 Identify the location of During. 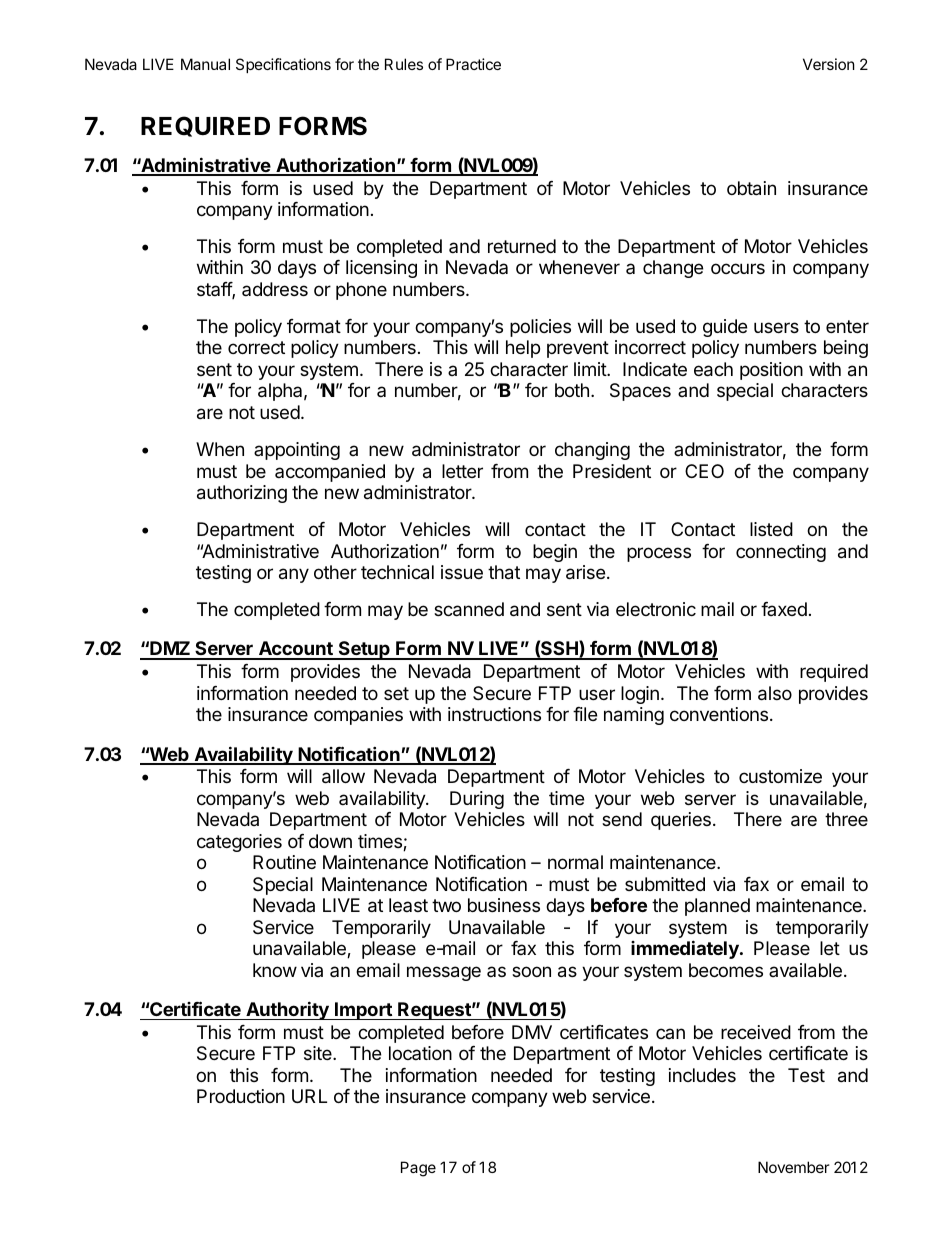
(477, 800).
